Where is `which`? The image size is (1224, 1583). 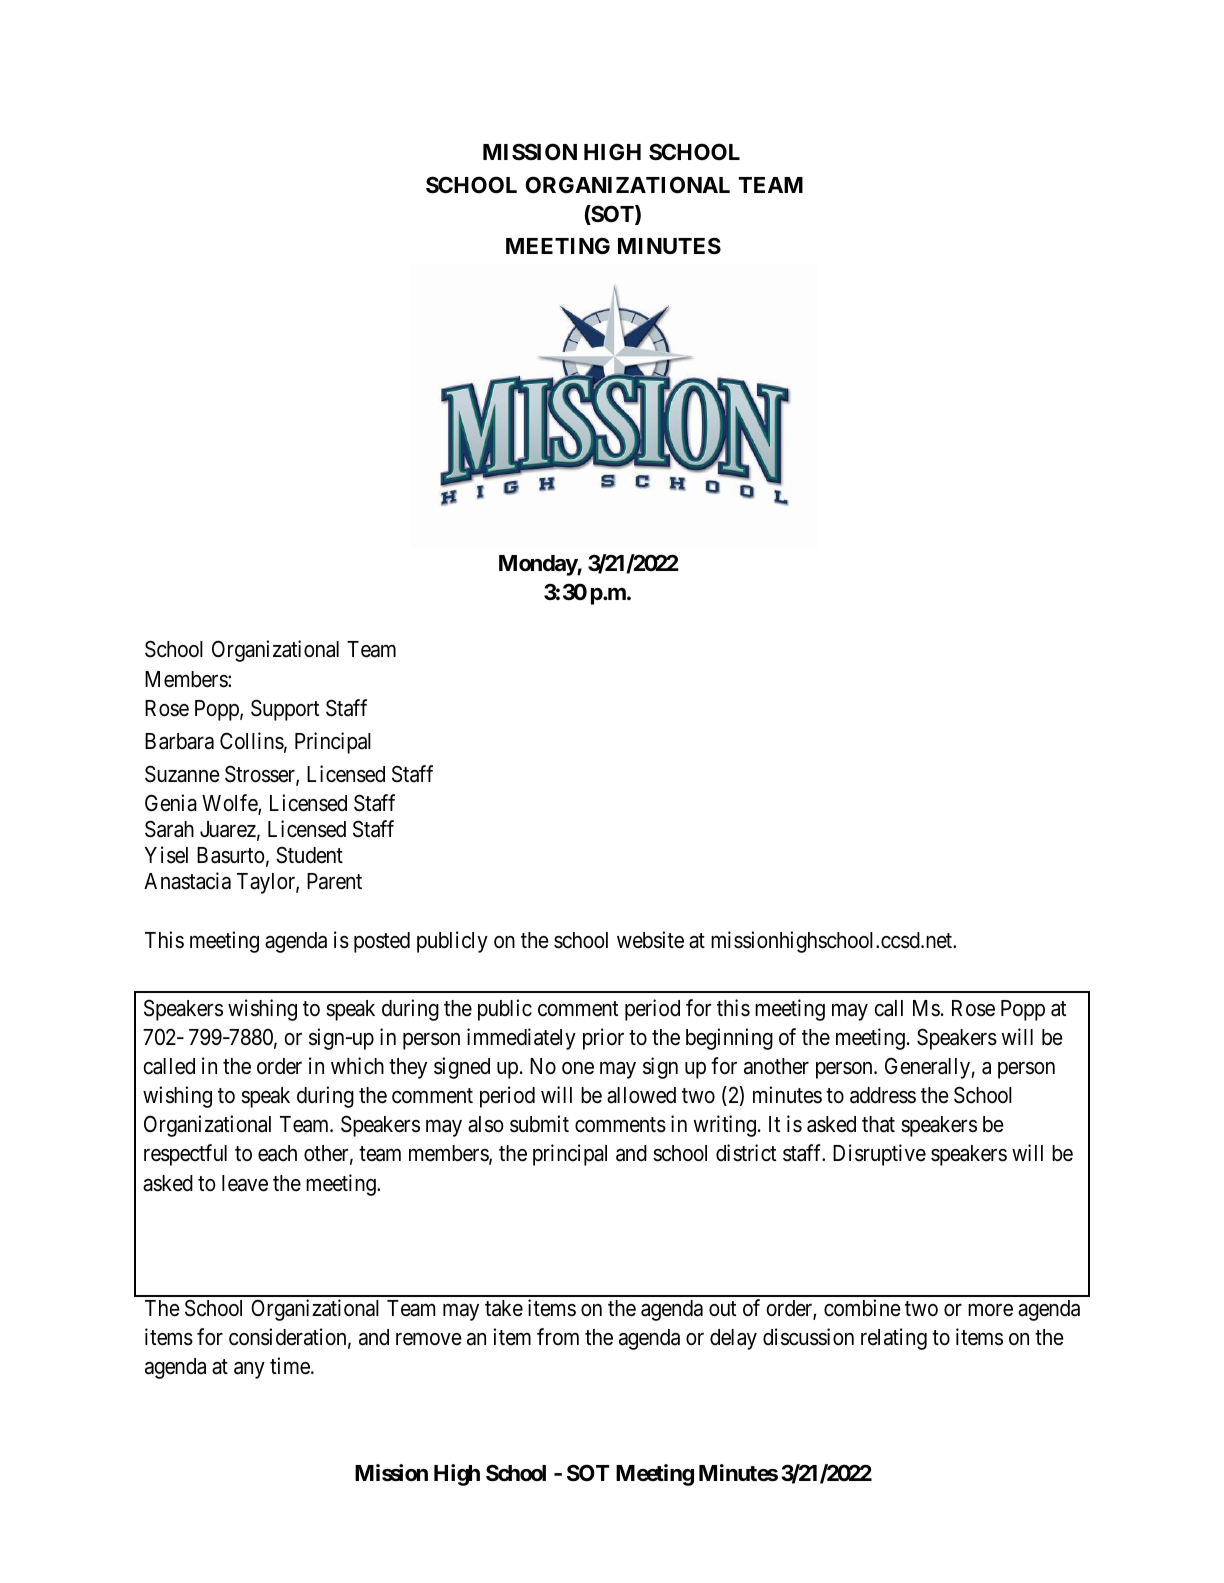 which is located at coordinates (357, 1066).
